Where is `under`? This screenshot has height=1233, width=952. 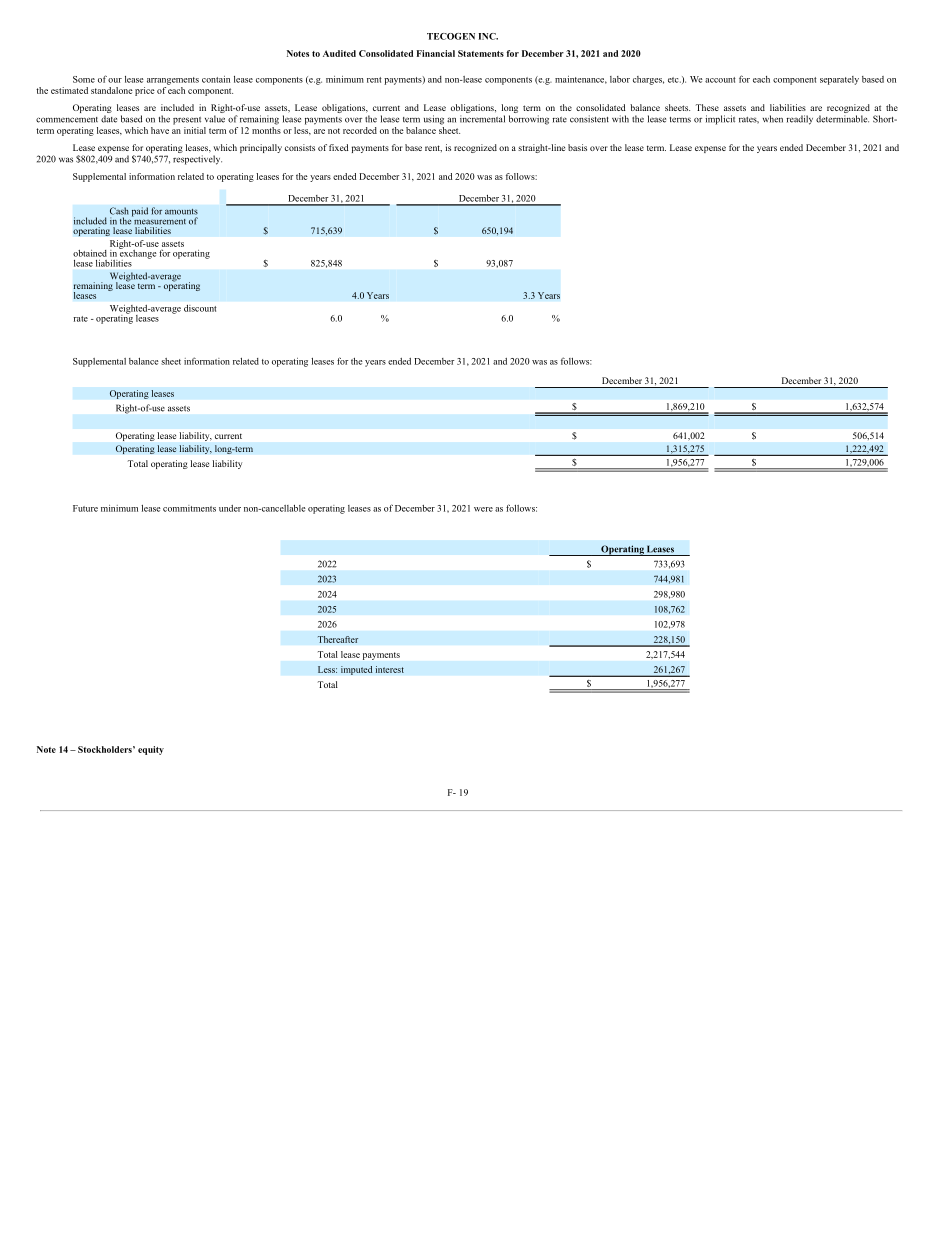
under is located at coordinates (230, 508).
